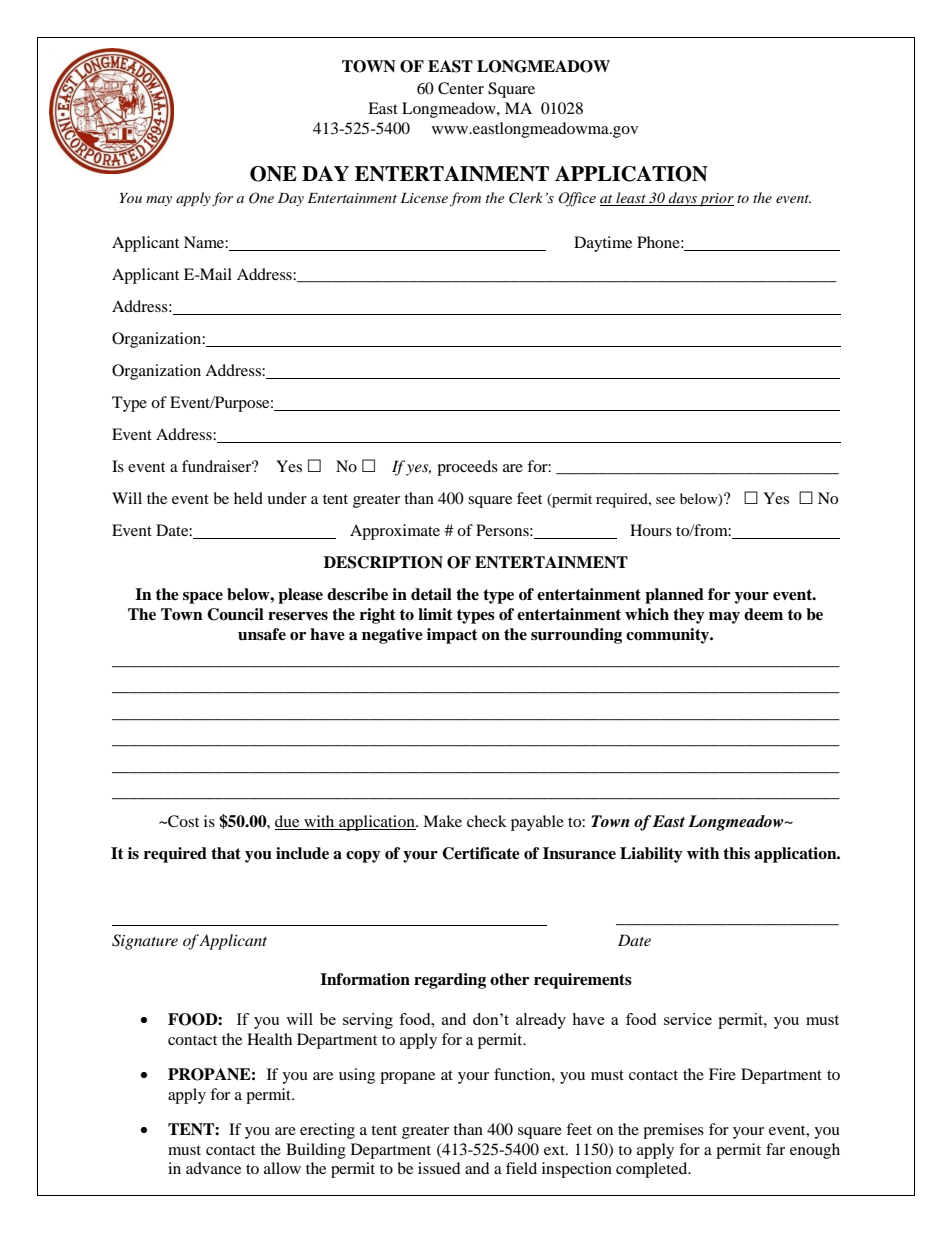 This screenshot has width=952, height=1233. I want to click on License, so click(424, 198).
